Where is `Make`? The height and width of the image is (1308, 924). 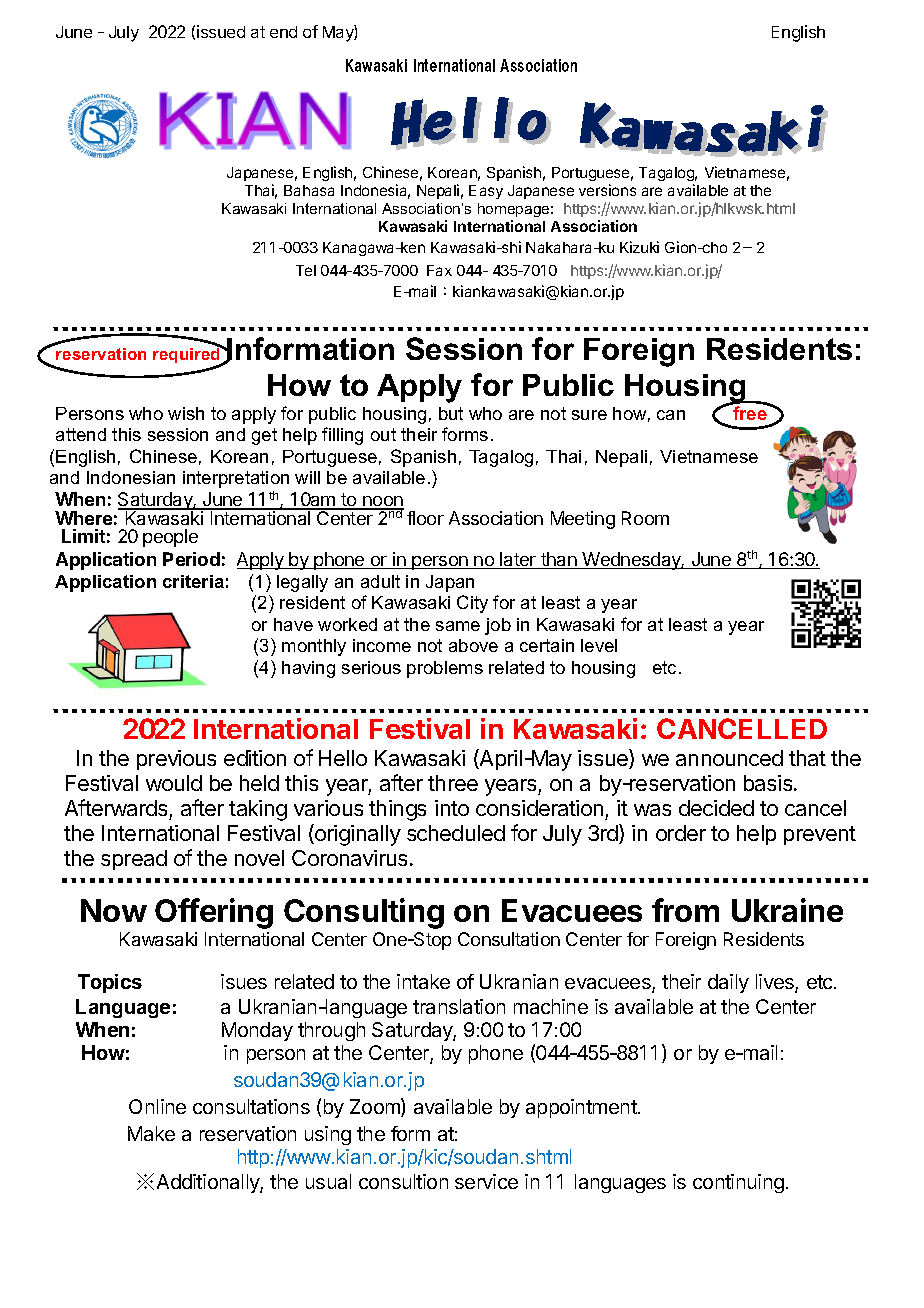
Make is located at coordinates (151, 1133).
